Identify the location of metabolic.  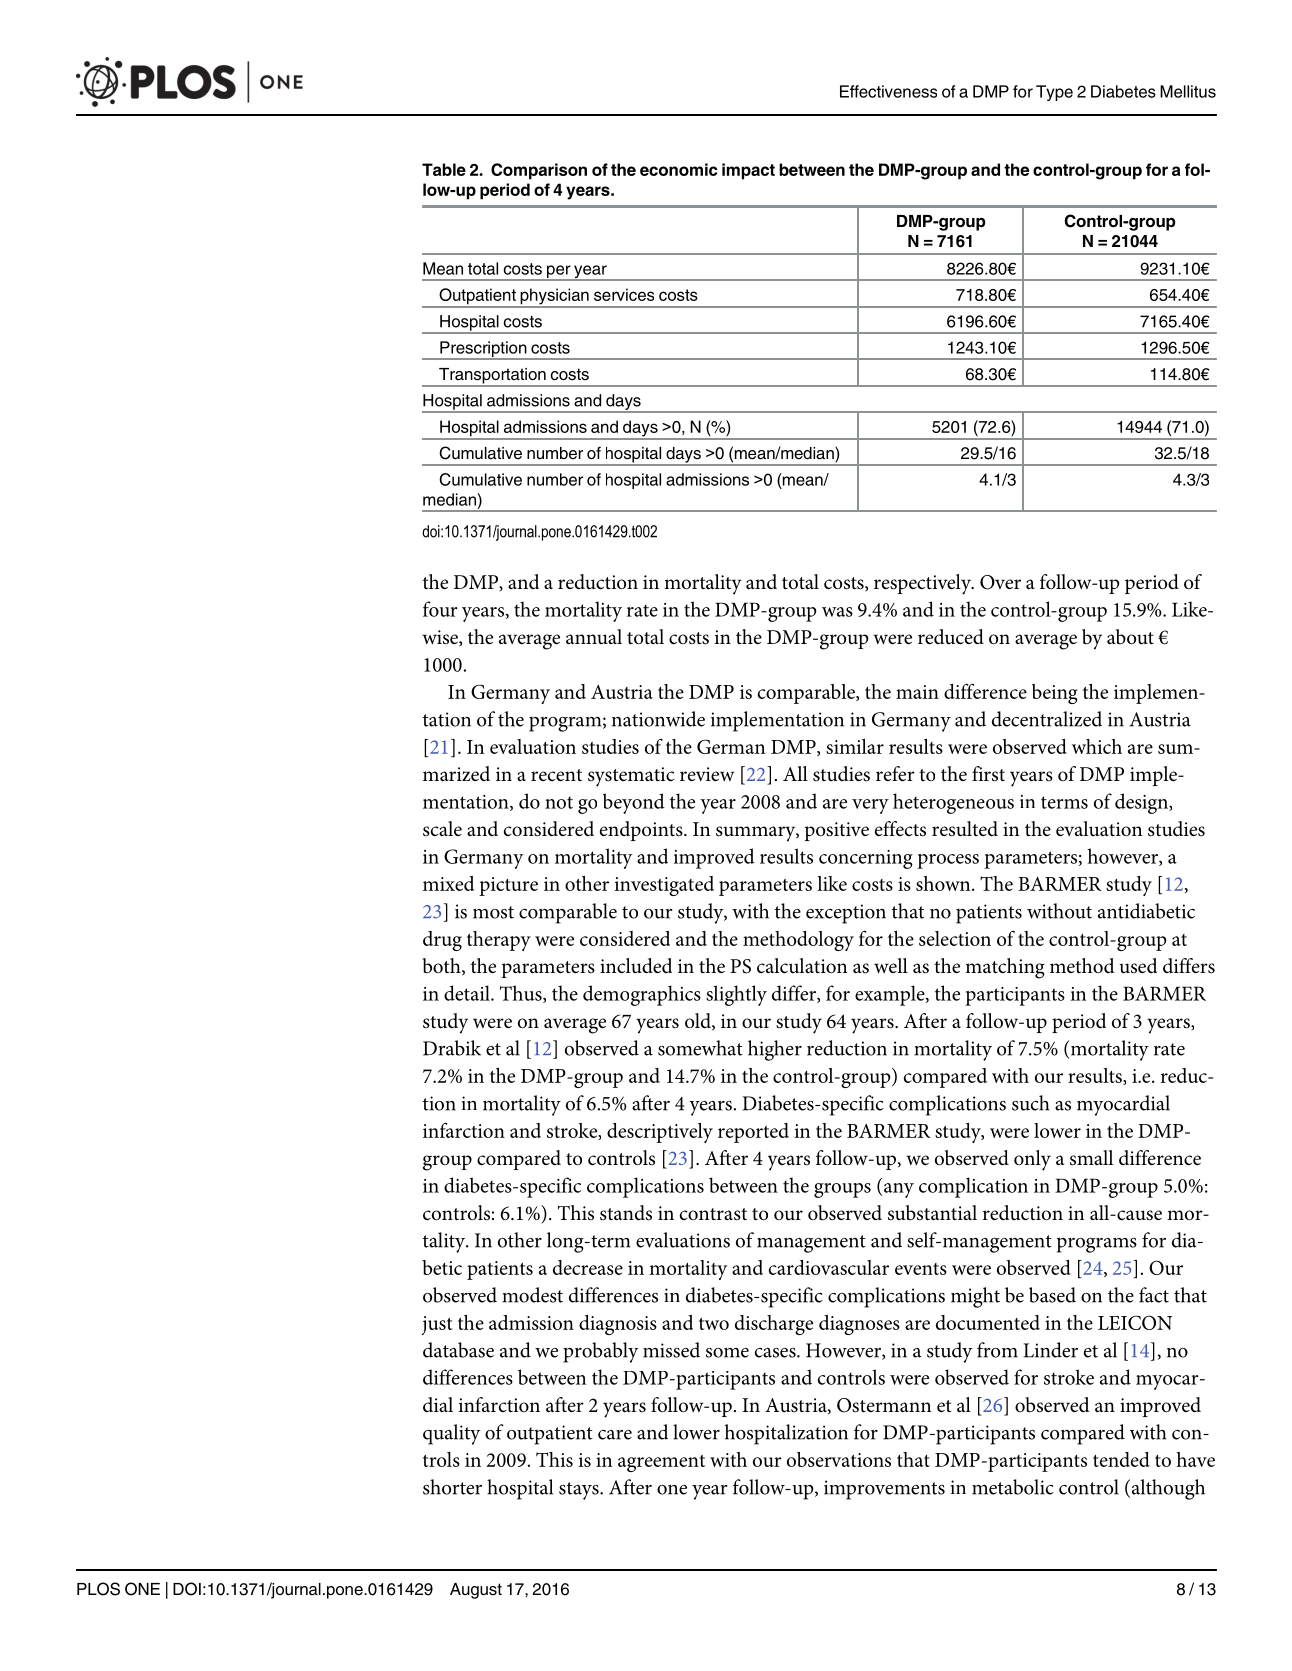
(1013, 1487).
